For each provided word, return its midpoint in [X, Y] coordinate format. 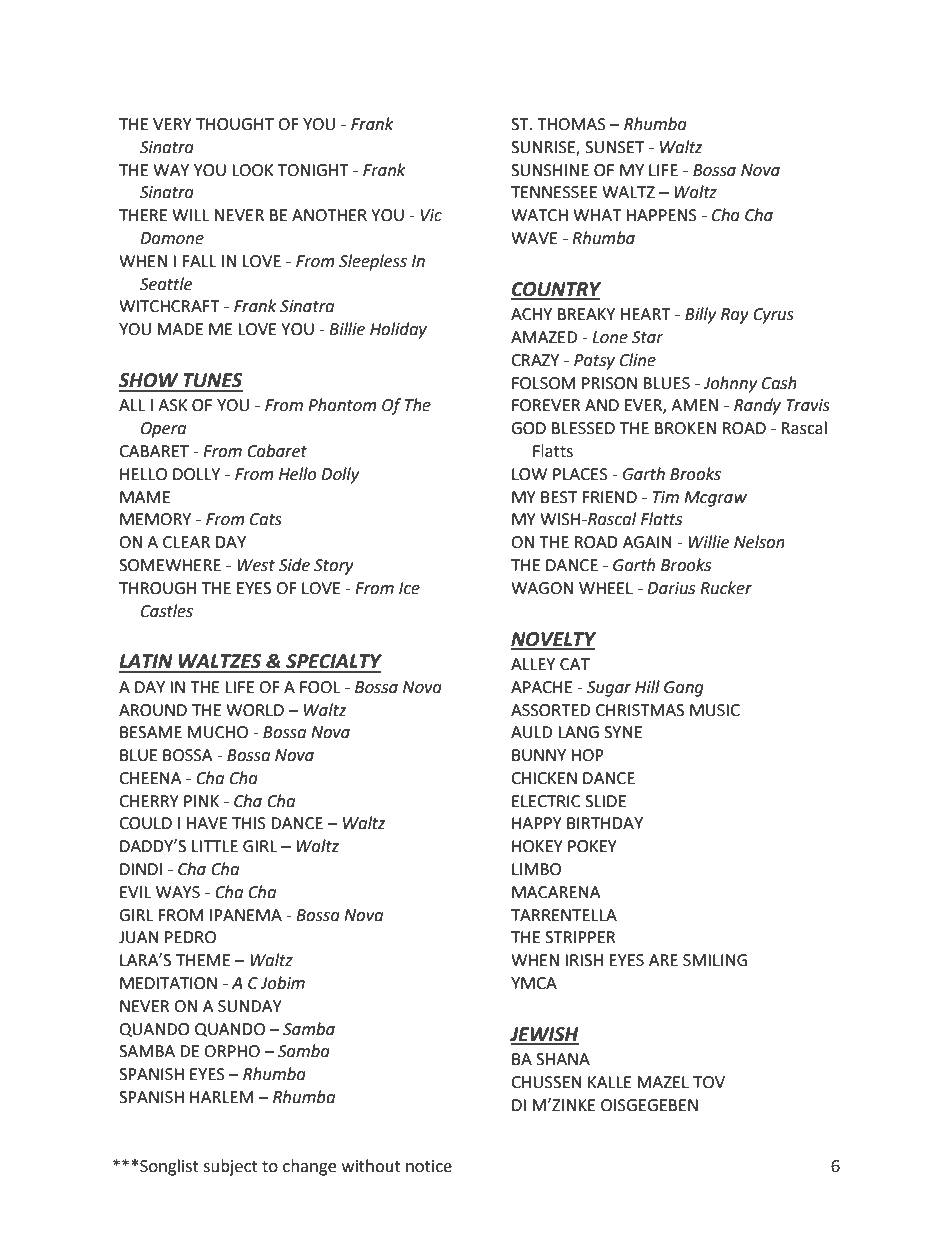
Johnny [730, 384]
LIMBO [536, 869]
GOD [528, 428]
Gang [684, 689]
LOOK [253, 170]
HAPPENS [661, 215]
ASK [173, 405]
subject [230, 1167]
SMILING [715, 960]
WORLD [255, 710]
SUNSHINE [550, 170]
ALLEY [533, 664]
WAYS [178, 892]
